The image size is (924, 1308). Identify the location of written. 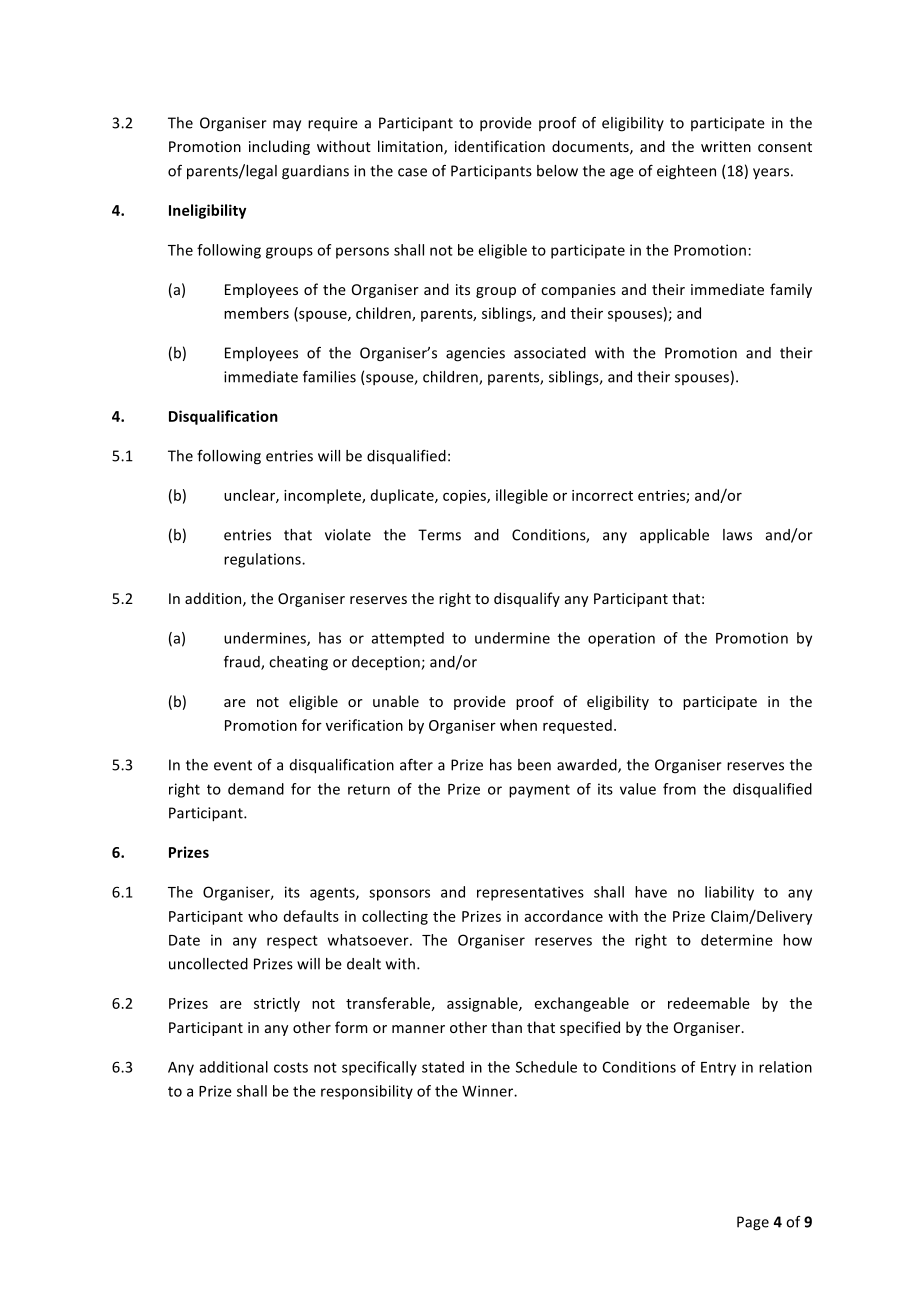
(726, 146).
